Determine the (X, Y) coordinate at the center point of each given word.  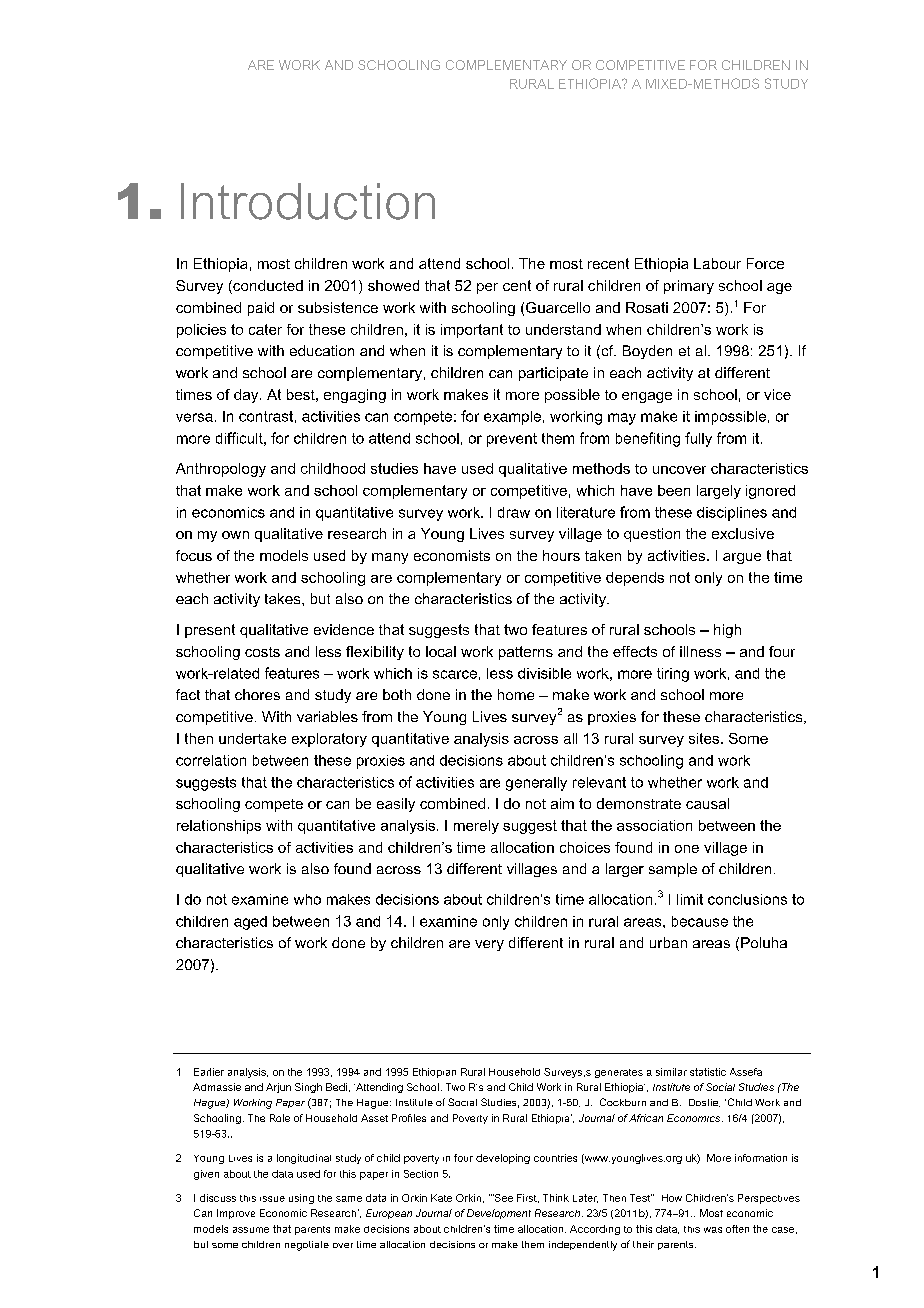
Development (499, 1214)
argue (742, 558)
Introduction (308, 201)
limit (690, 899)
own (235, 535)
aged (250, 923)
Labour (717, 263)
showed (393, 285)
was (713, 1230)
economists (452, 555)
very (489, 945)
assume (251, 1230)
